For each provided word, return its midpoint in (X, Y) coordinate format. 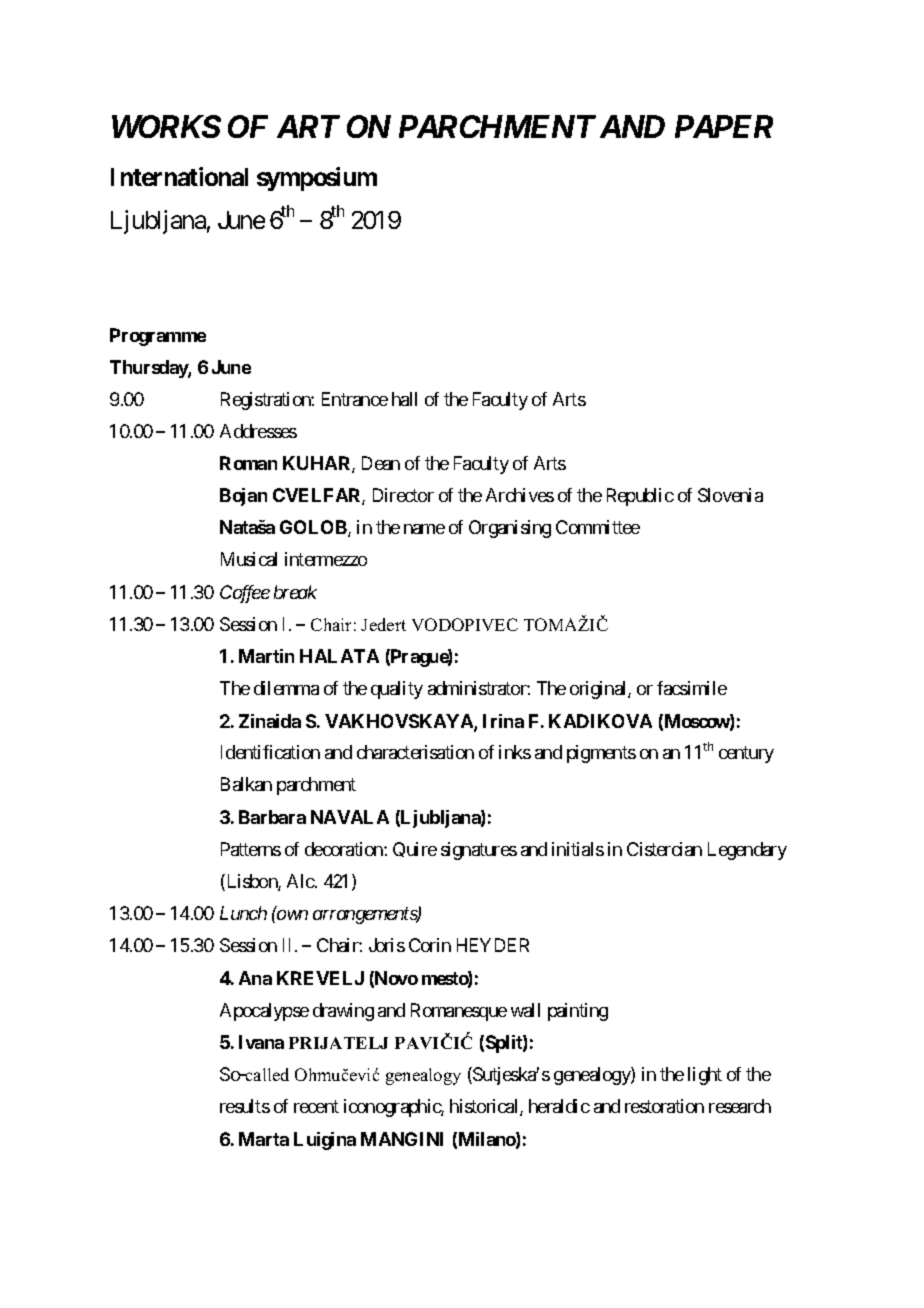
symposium (317, 179)
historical (485, 1107)
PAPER (724, 126)
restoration (664, 1106)
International (179, 176)
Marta (264, 1139)
